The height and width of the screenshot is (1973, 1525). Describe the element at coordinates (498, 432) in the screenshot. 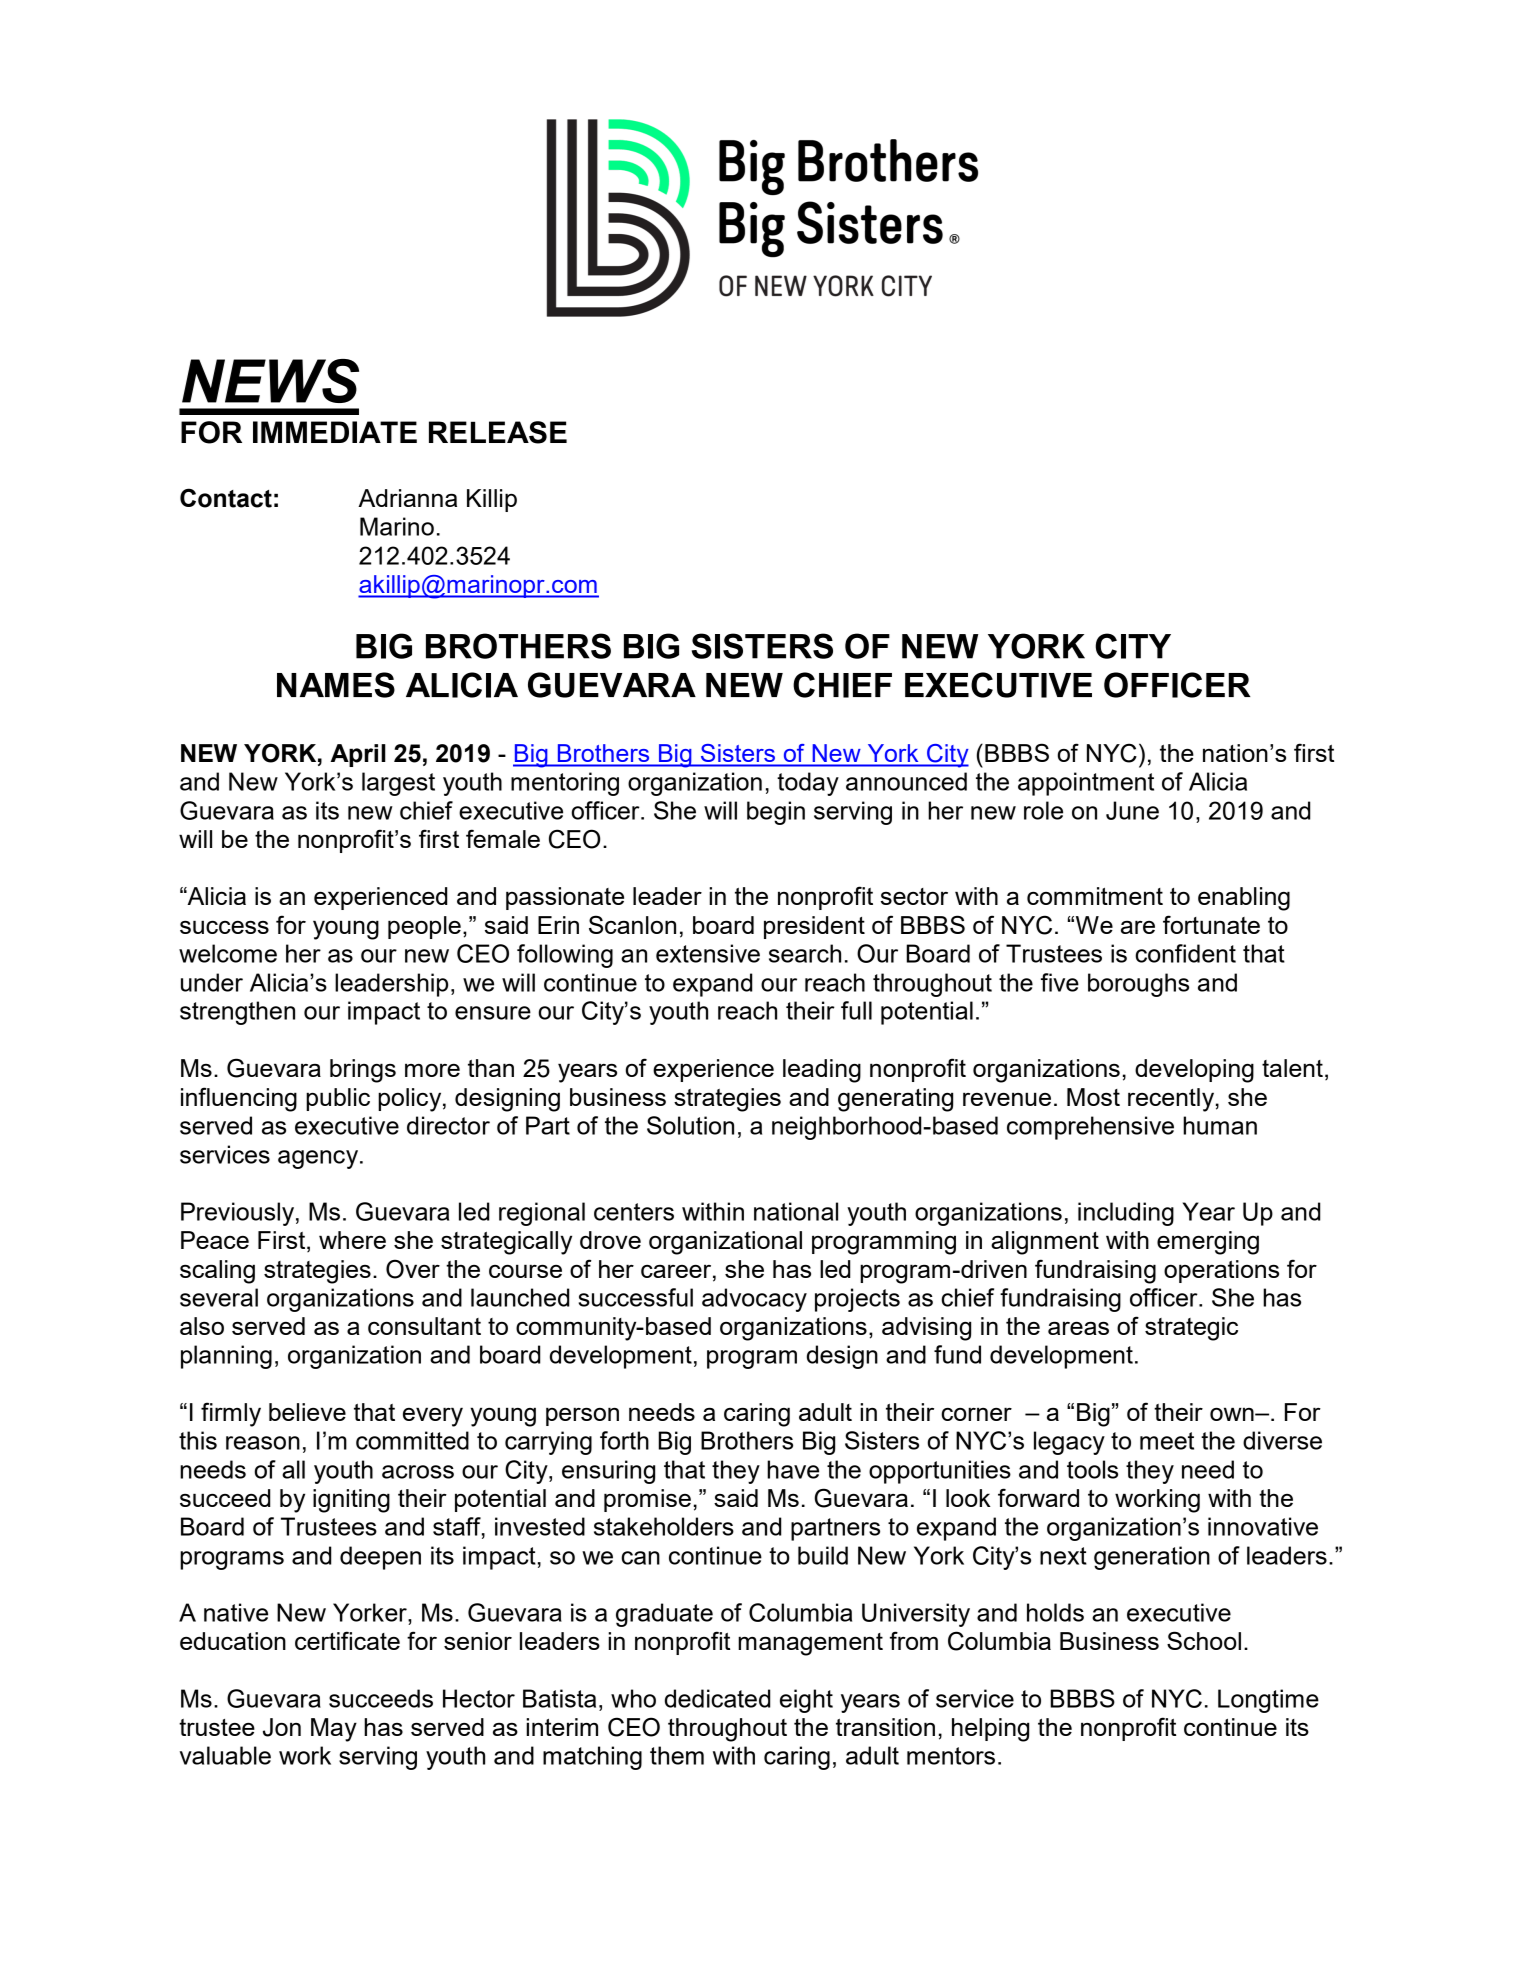

I see `RELEASE` at that location.
